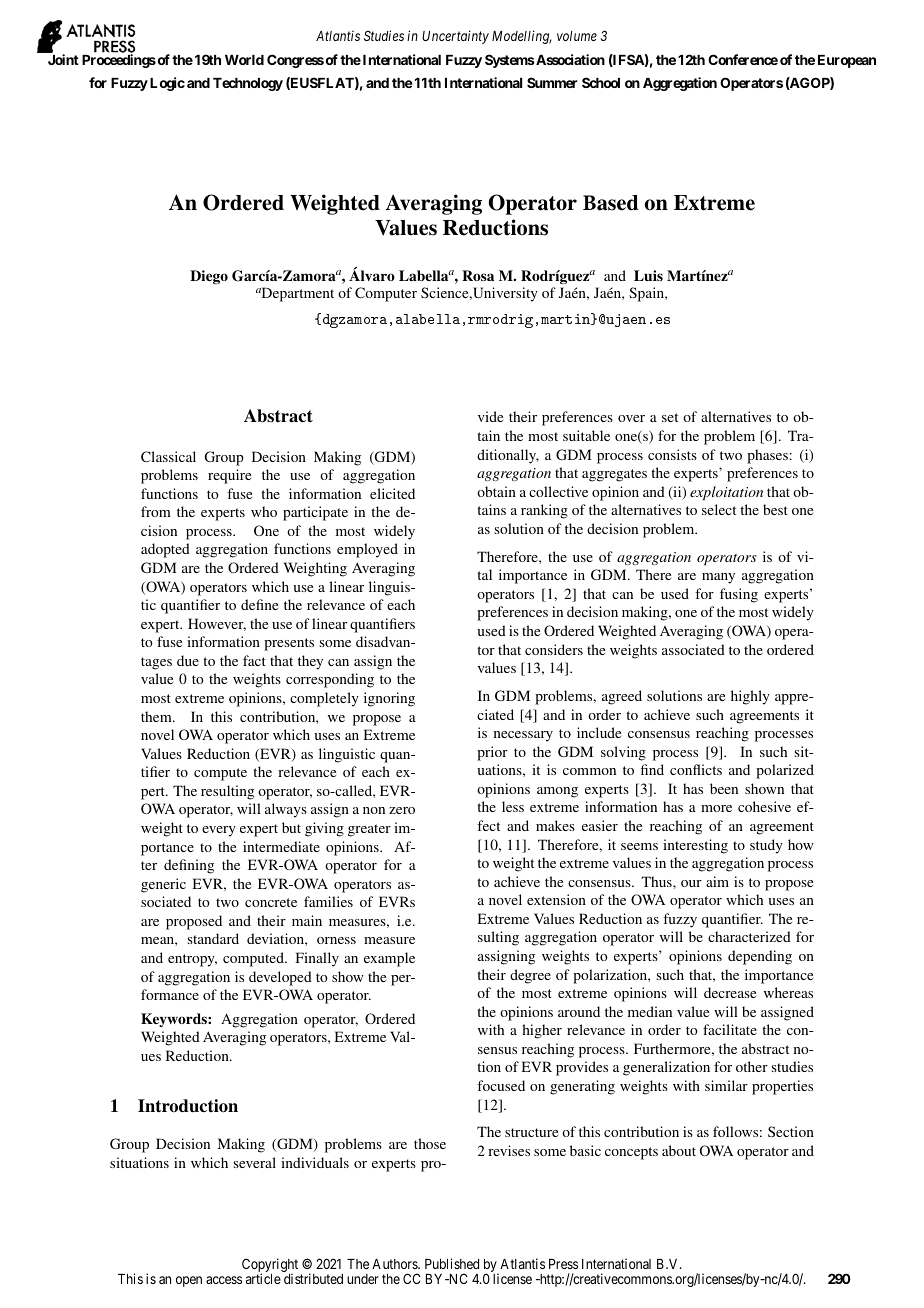 Image resolution: width=924 pixels, height=1308 pixels. Describe the element at coordinates (168, 456) in the page. I see `Classical` at that location.
